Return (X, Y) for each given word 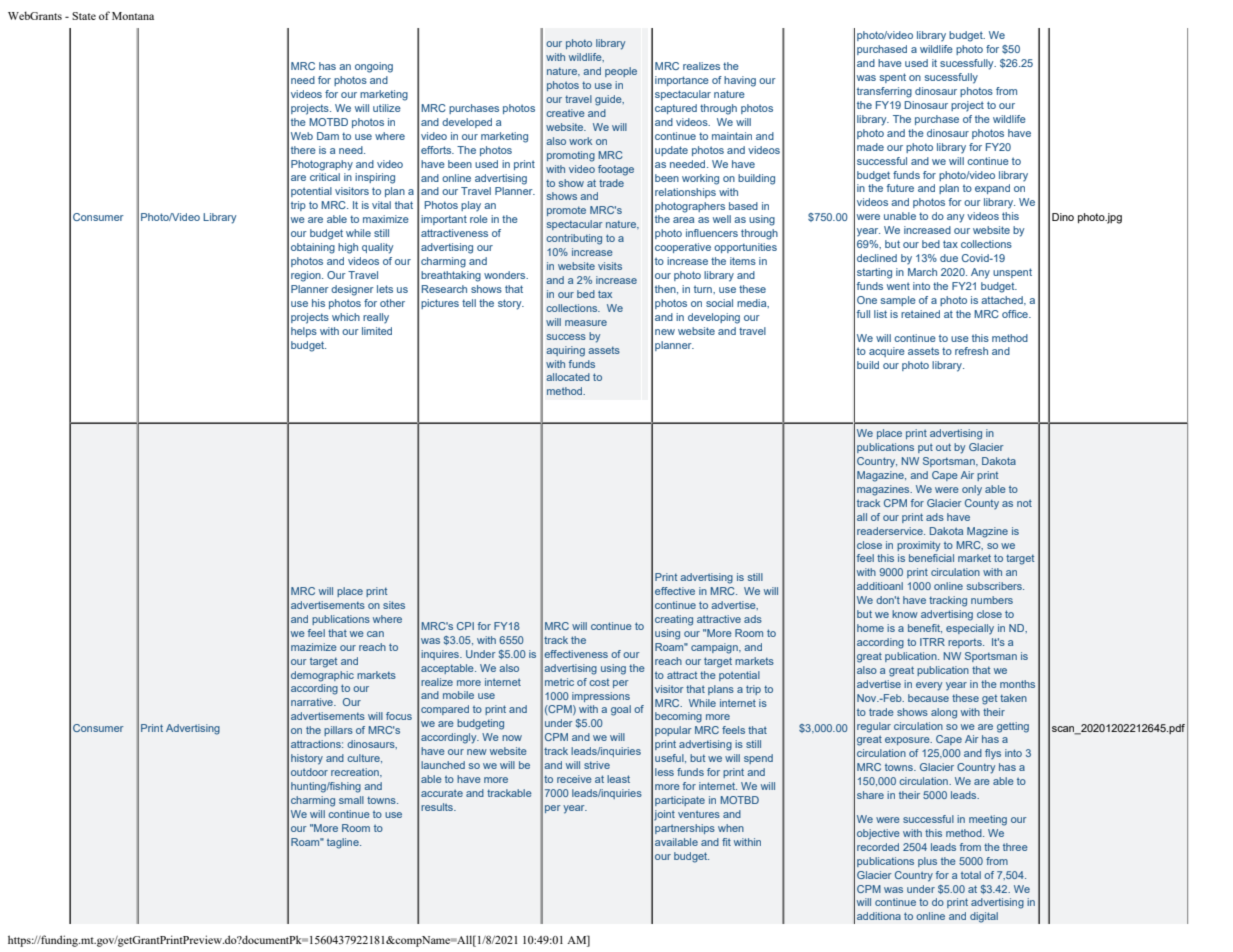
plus (927, 862)
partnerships (685, 829)
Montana (133, 16)
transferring (884, 92)
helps (304, 332)
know (905, 614)
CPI (465, 626)
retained (920, 314)
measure (586, 323)
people (621, 72)
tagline (344, 843)
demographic (322, 676)
